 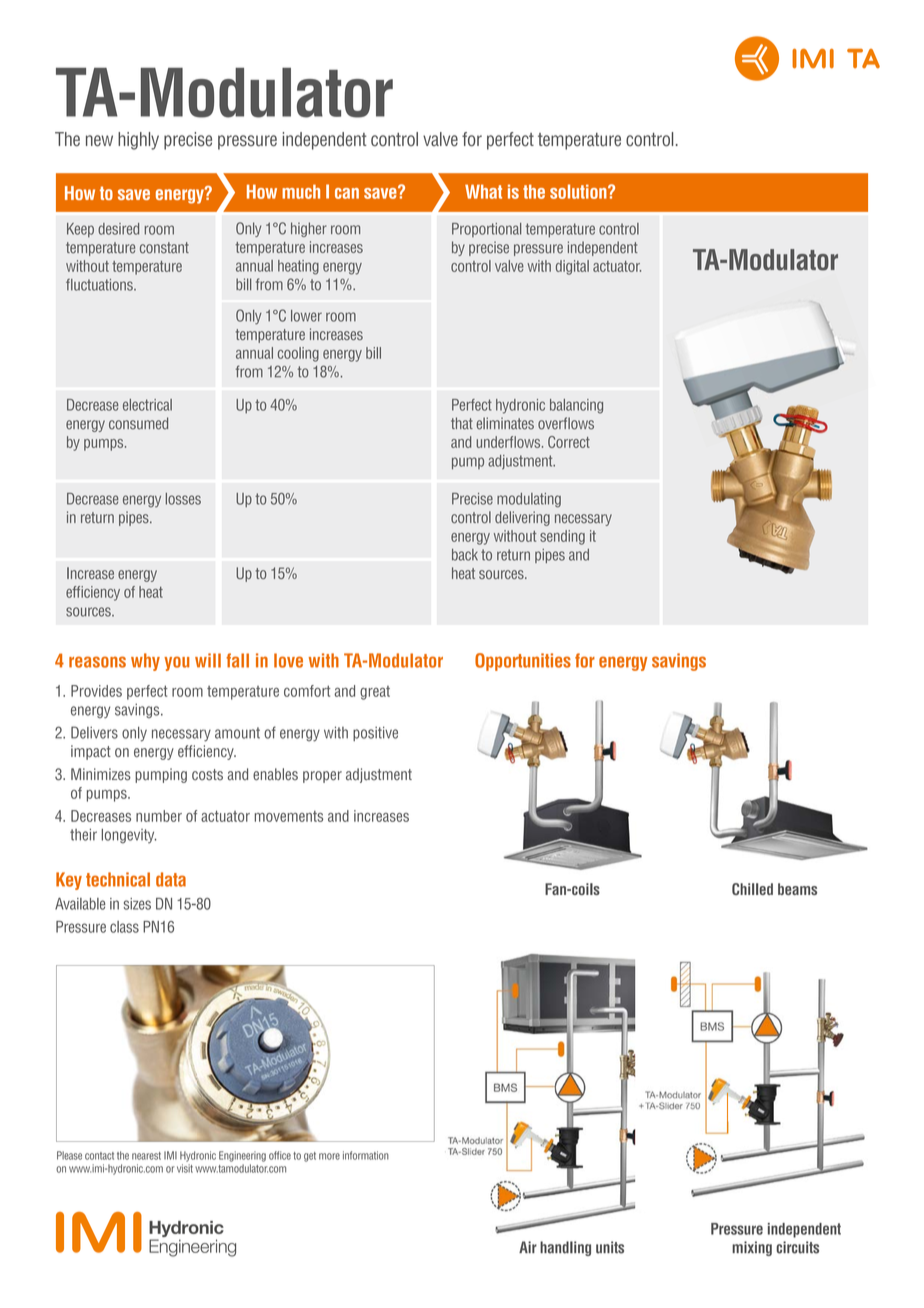 What do you see at coordinates (185, 1168) in the document?
I see `visit` at bounding box center [185, 1168].
